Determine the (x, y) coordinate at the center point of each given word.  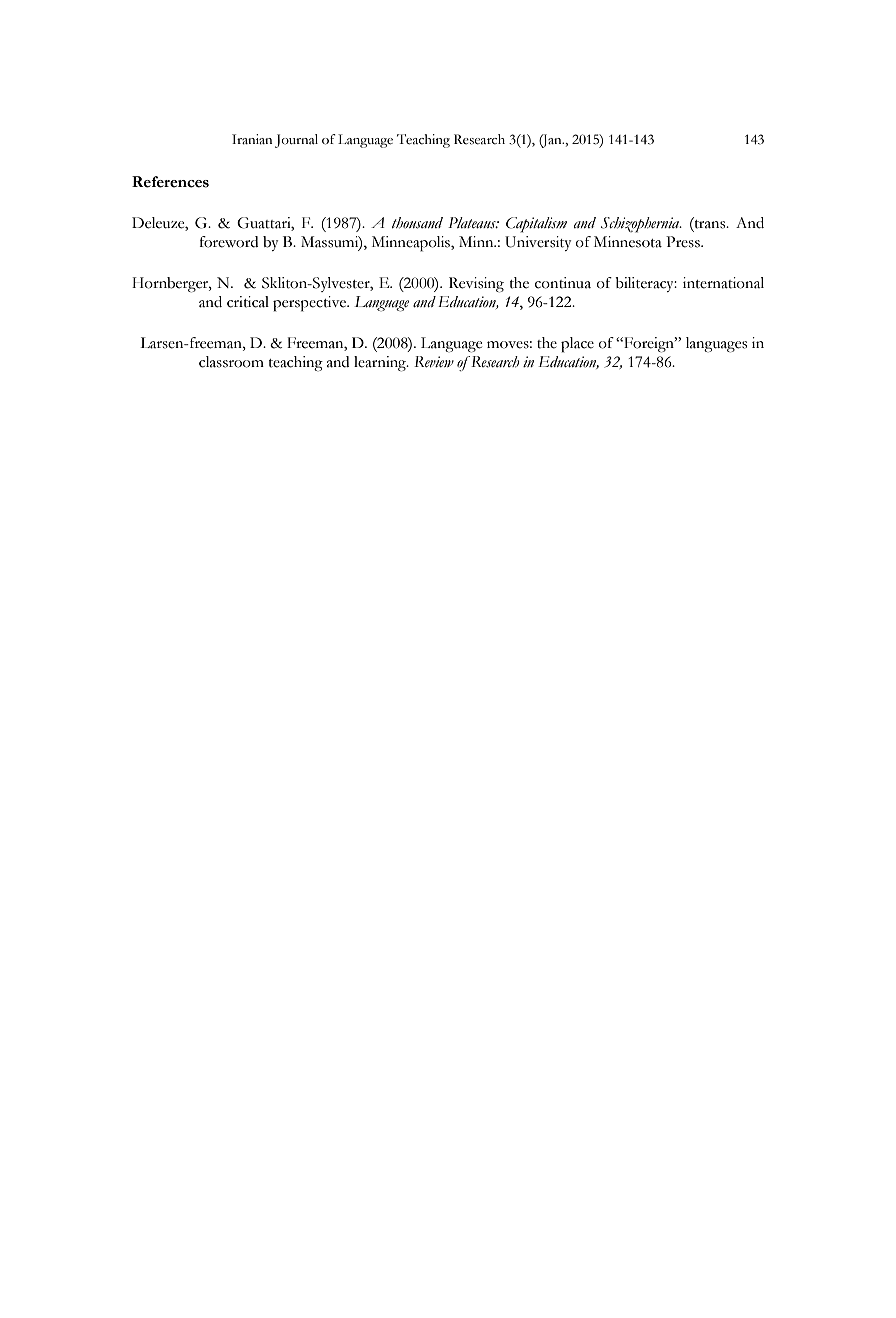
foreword (229, 242)
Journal (296, 141)
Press (684, 242)
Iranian (252, 139)
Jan (551, 141)
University (538, 243)
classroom (231, 362)
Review (434, 362)
